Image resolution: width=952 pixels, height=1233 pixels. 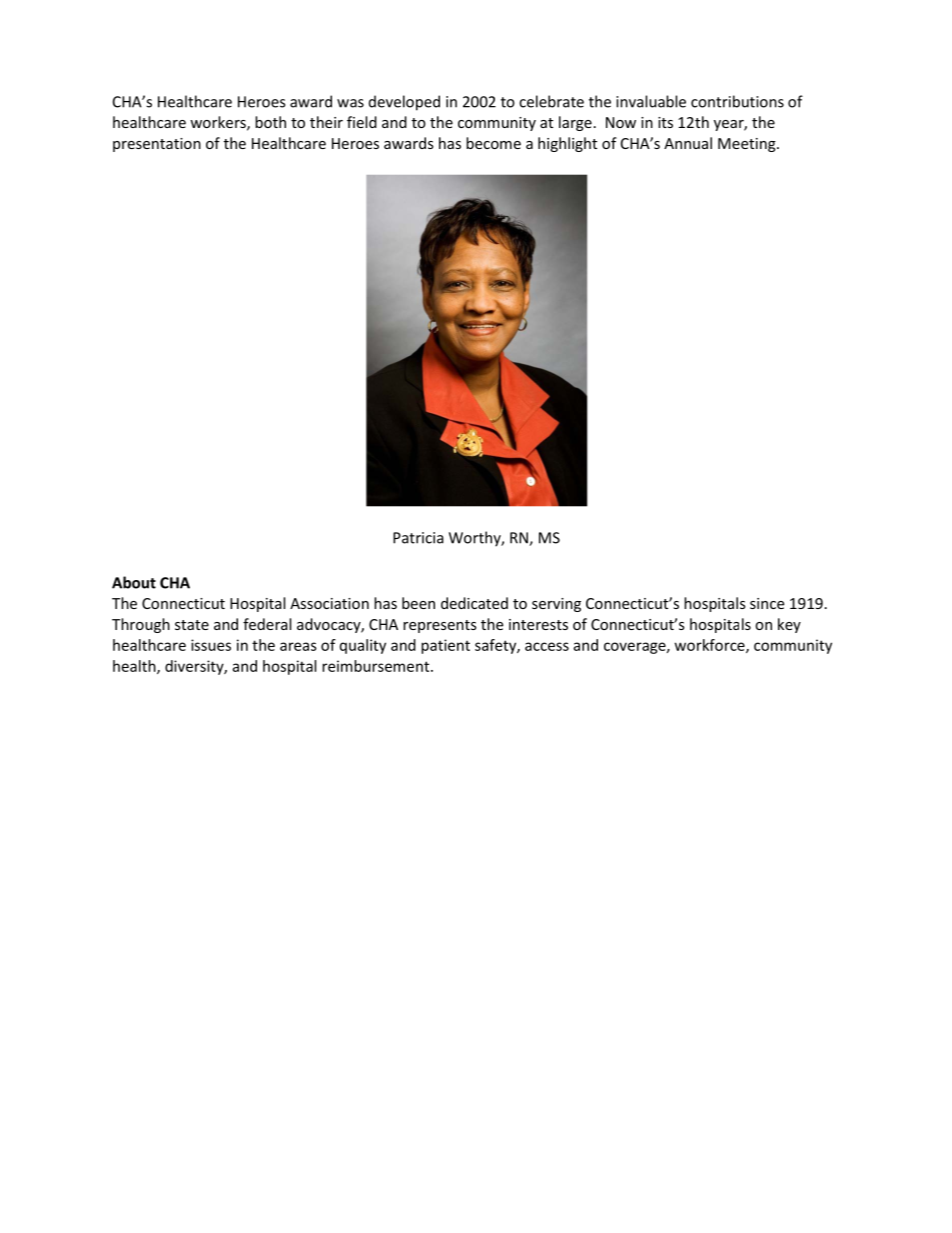 I want to click on patient, so click(x=445, y=646).
